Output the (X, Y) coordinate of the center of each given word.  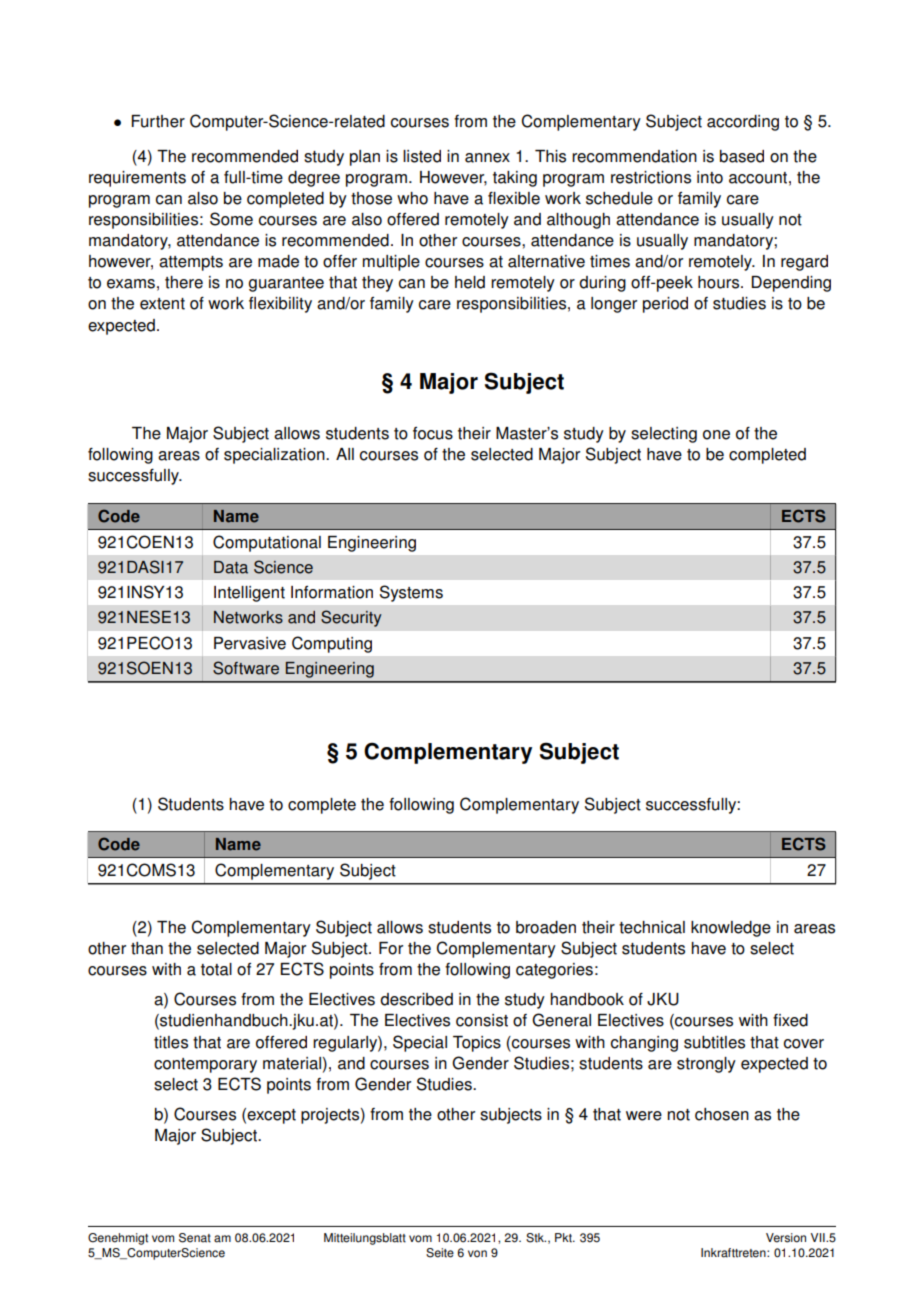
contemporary (205, 1065)
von (477, 1254)
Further (158, 121)
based (742, 156)
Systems (411, 593)
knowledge (731, 929)
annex (487, 158)
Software (246, 668)
